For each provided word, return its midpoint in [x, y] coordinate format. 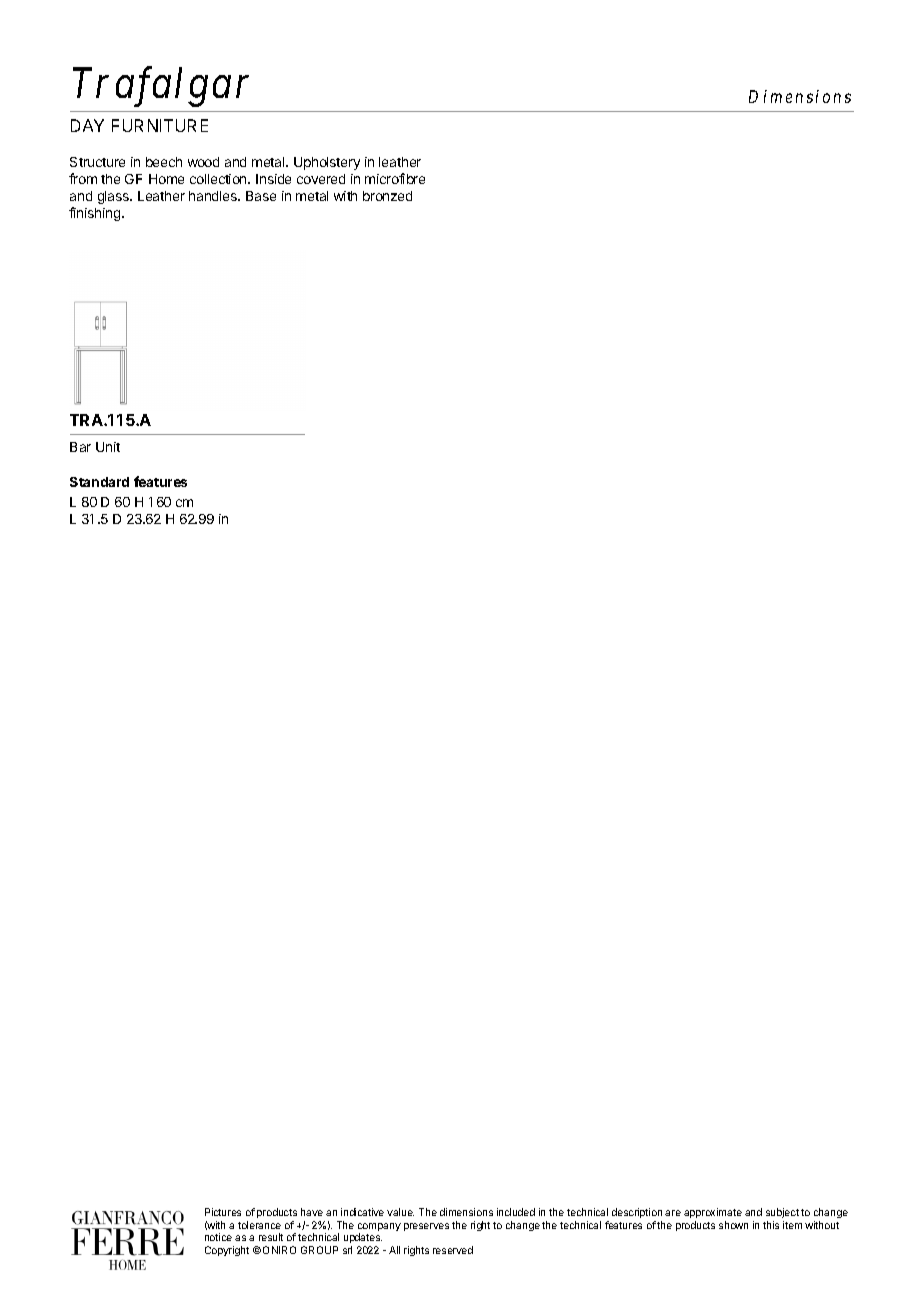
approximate [713, 1213]
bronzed [387, 196]
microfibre [395, 178]
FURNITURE [160, 125]
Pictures [223, 1212]
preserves [426, 1227]
